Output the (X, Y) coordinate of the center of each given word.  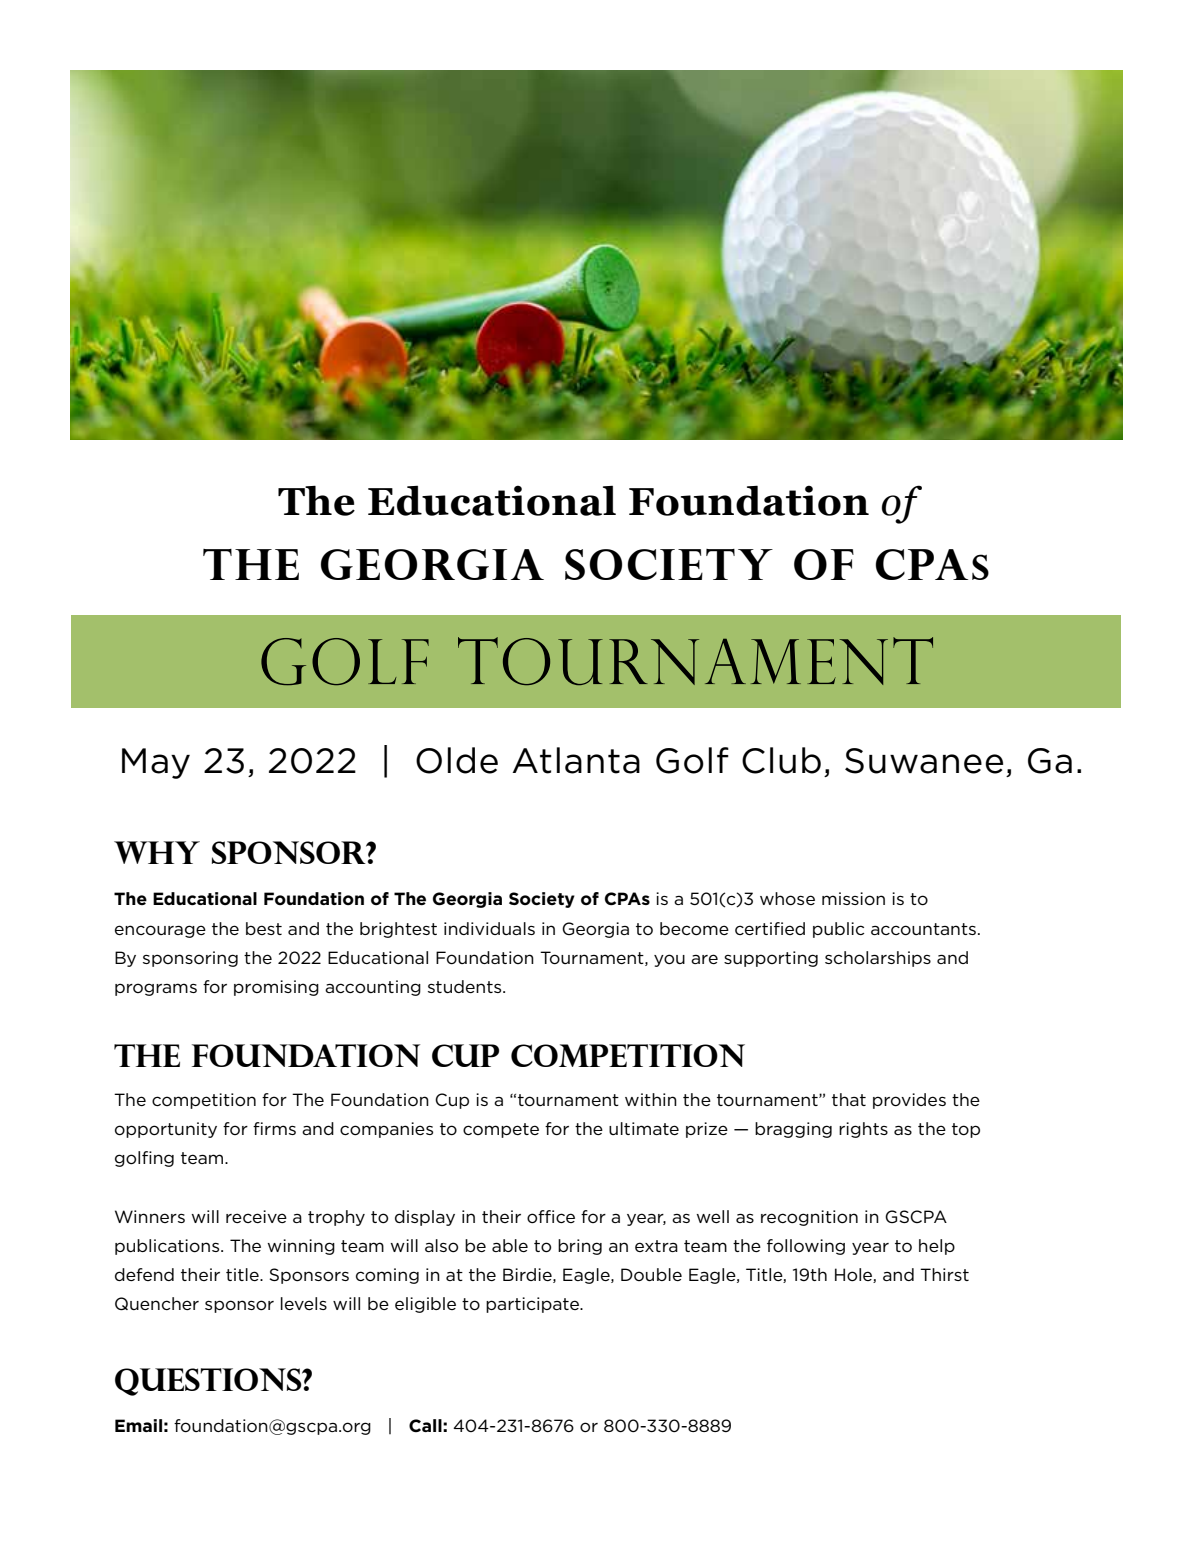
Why (157, 852)
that (849, 1099)
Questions (209, 1382)
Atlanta (576, 760)
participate (533, 1305)
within (651, 1099)
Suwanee (924, 761)
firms (274, 1128)
